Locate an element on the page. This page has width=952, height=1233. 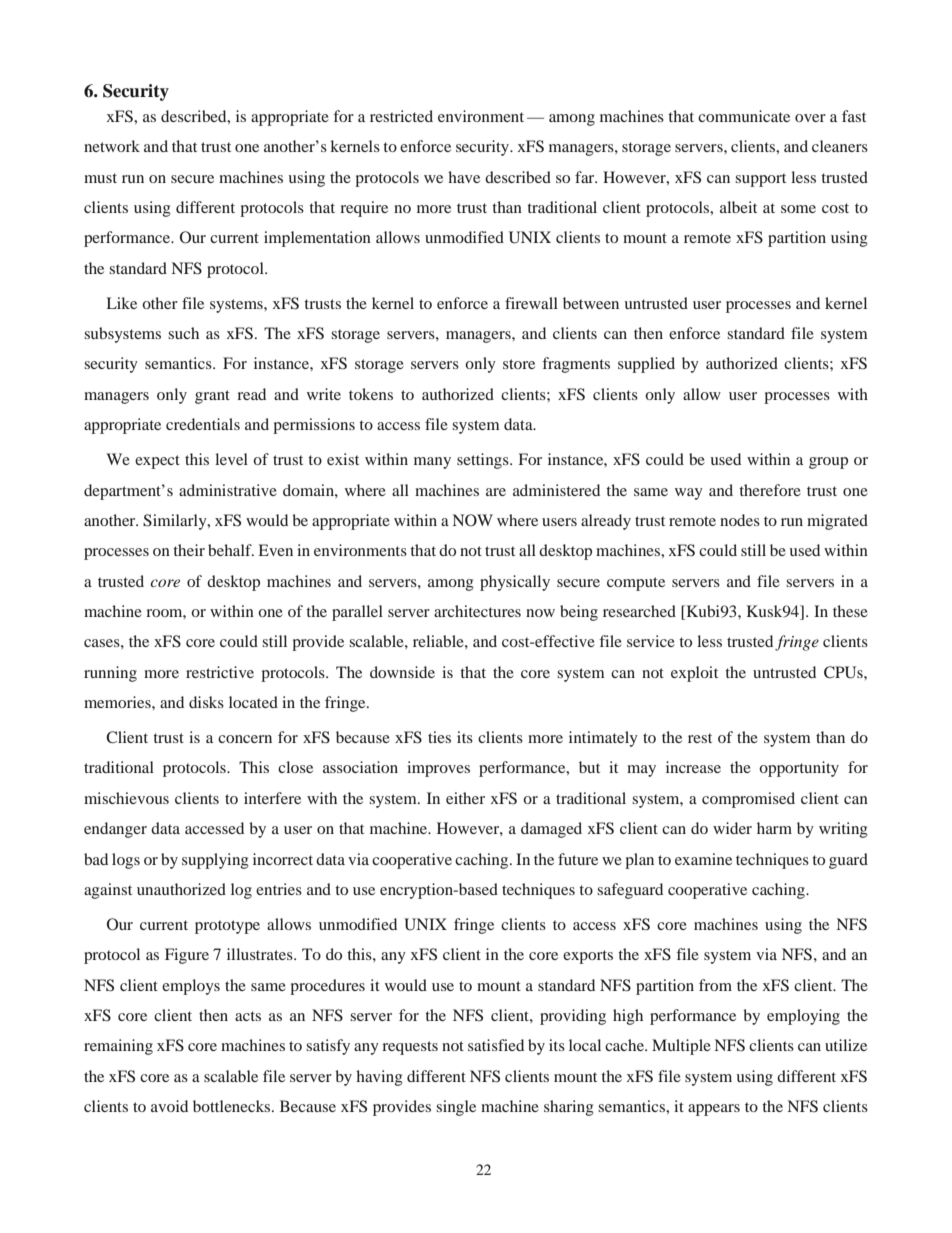
expect is located at coordinates (157, 462).
